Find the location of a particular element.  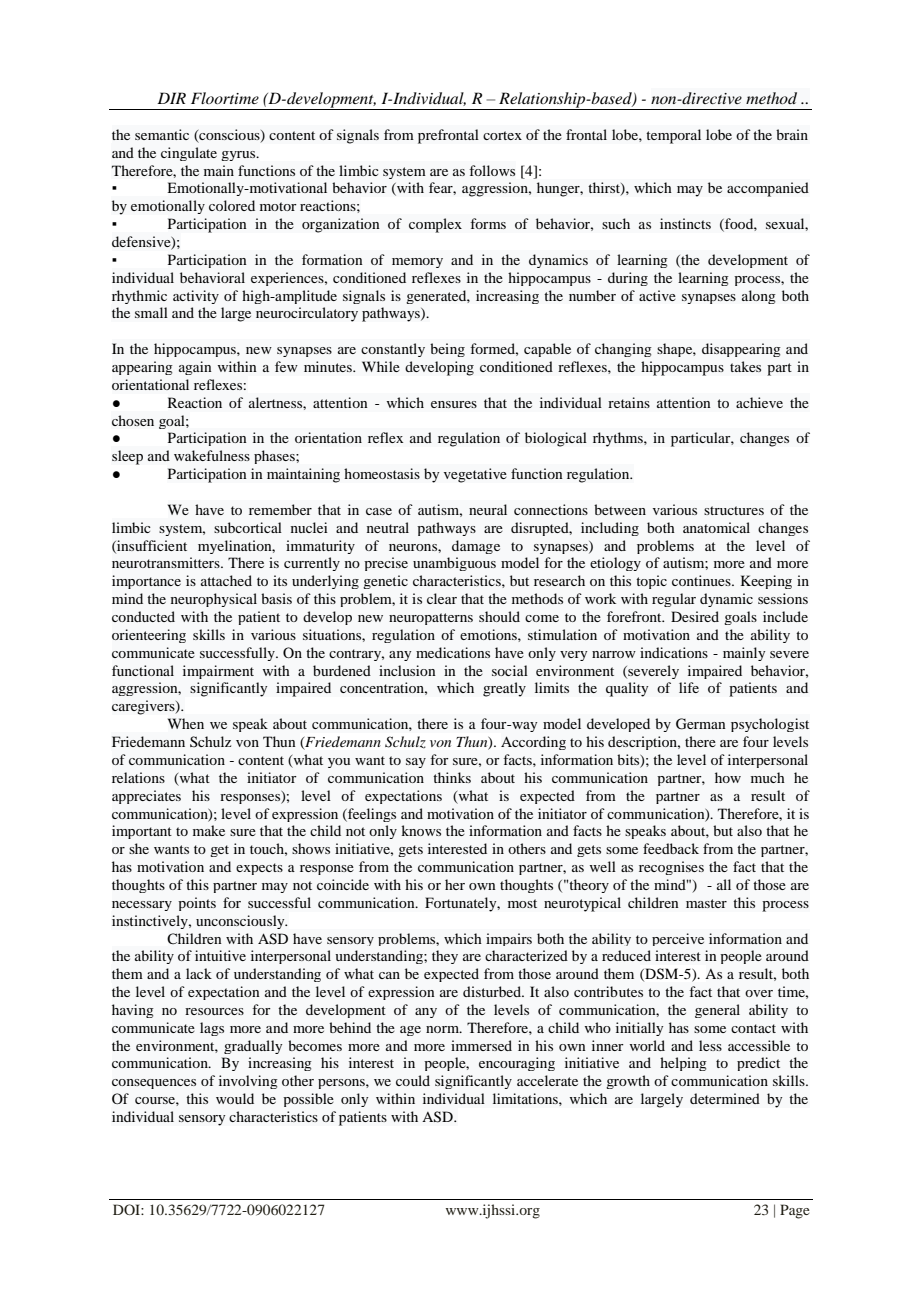

make is located at coordinates (209, 830).
